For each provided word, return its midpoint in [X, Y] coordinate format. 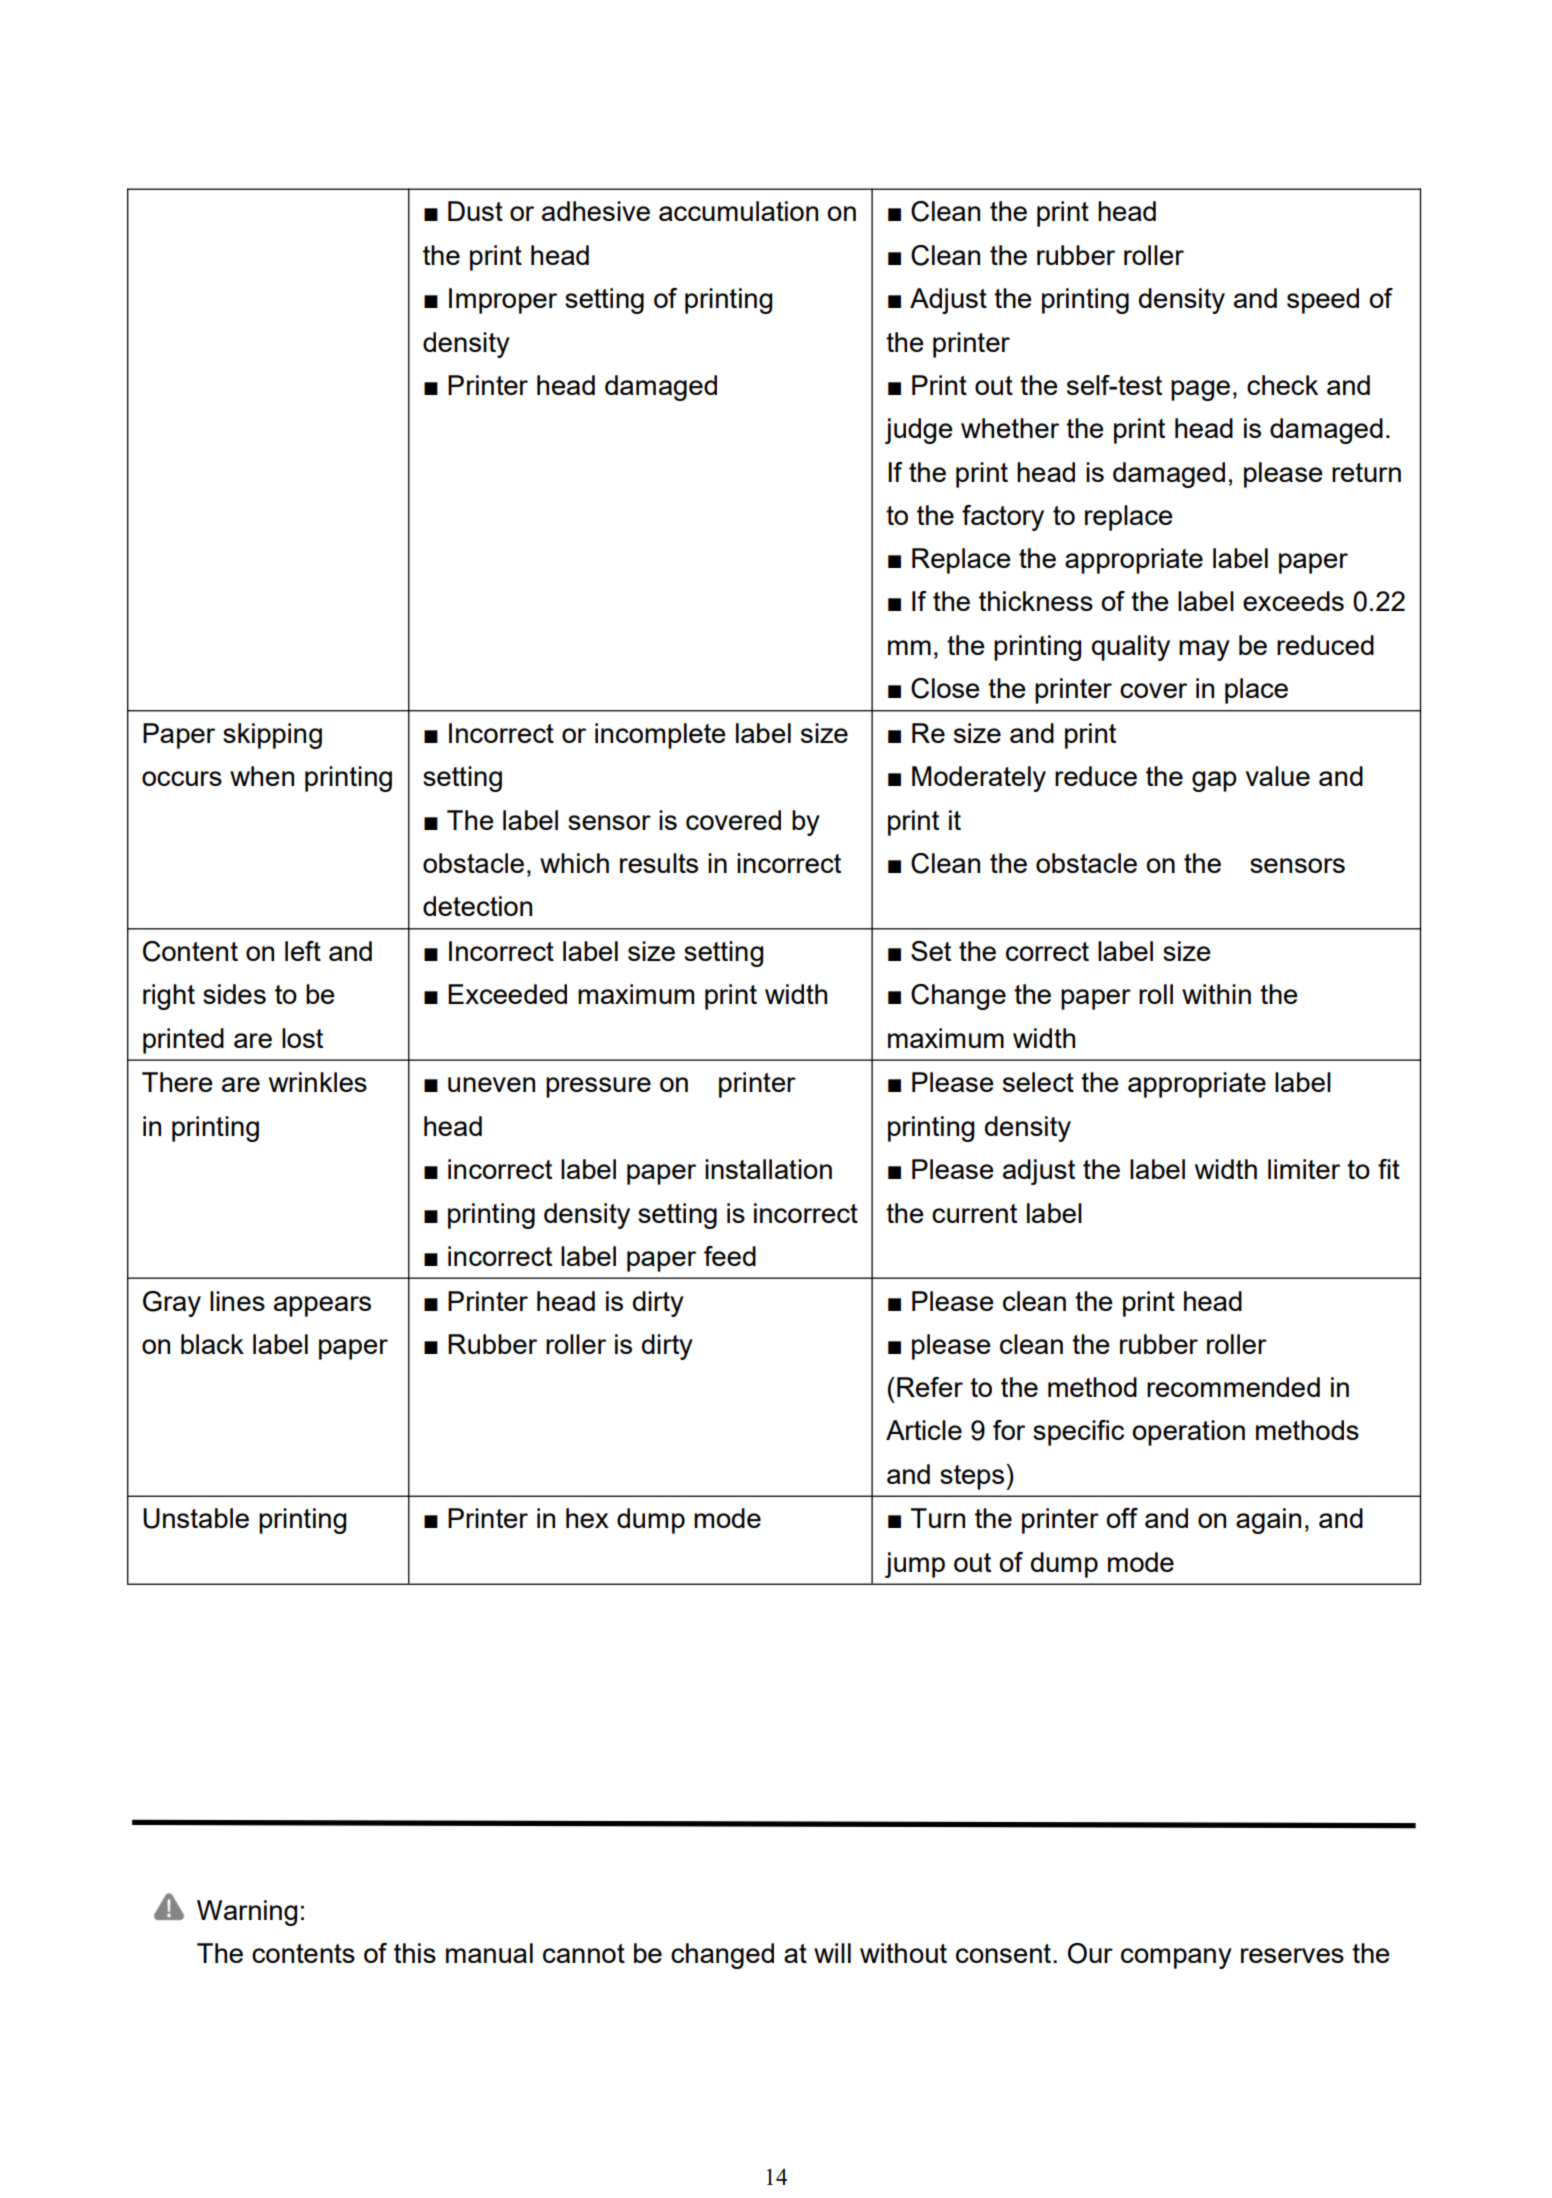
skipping [272, 736]
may [1204, 650]
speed [1323, 301]
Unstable [196, 1518]
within [1216, 994]
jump [915, 1565]
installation [768, 1169]
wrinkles [318, 1082]
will [832, 1953]
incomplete [660, 736]
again [1268, 1521]
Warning [247, 1913]
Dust [475, 211]
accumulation [738, 211]
